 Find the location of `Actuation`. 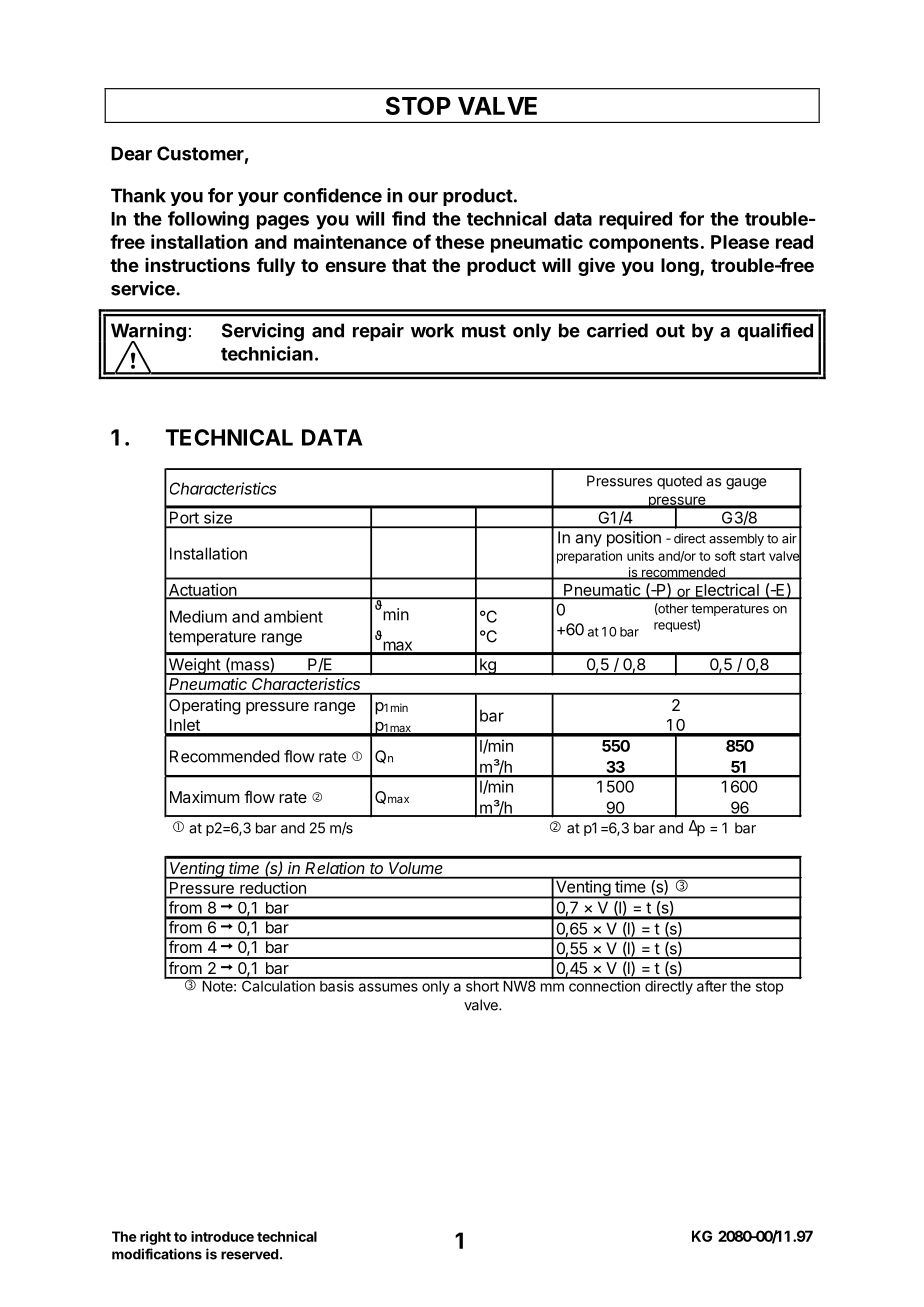

Actuation is located at coordinates (202, 591).
